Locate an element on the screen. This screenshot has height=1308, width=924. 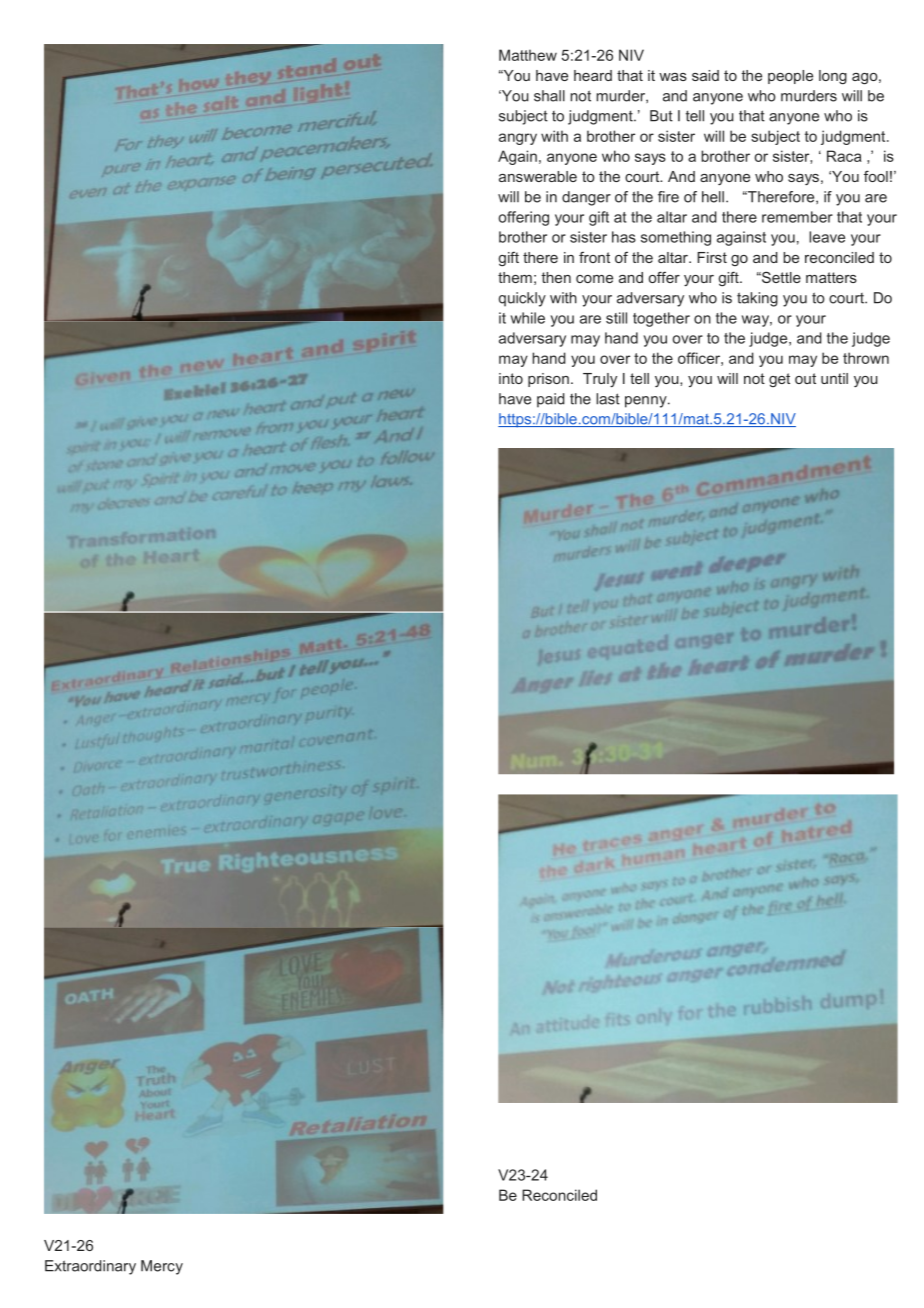
angry is located at coordinates (518, 139).
